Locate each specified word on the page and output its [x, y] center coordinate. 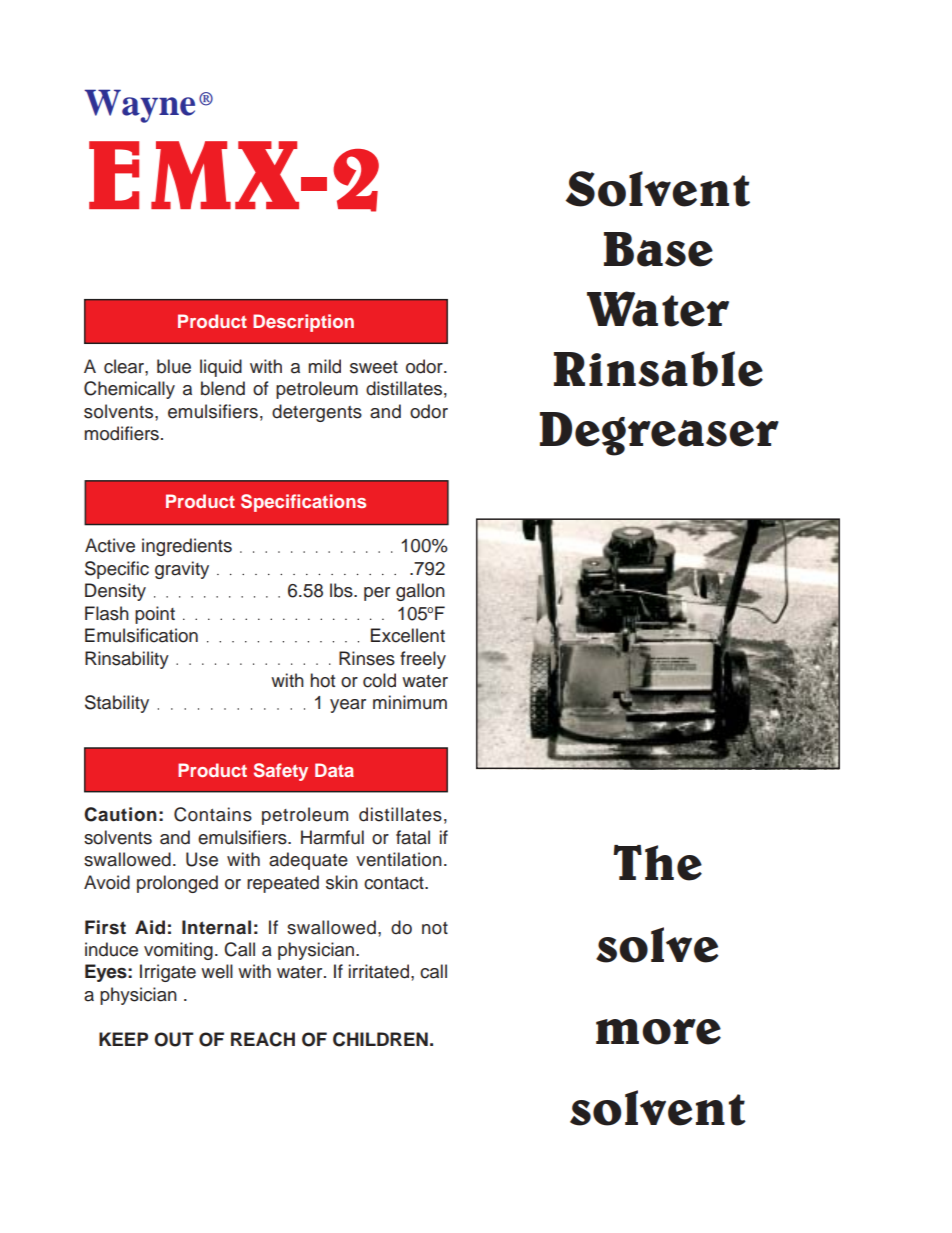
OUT [174, 1039]
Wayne [139, 106]
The [657, 863]
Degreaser [659, 434]
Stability [117, 704]
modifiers [121, 433]
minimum [410, 702]
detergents [317, 413]
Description [303, 323]
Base [658, 249]
